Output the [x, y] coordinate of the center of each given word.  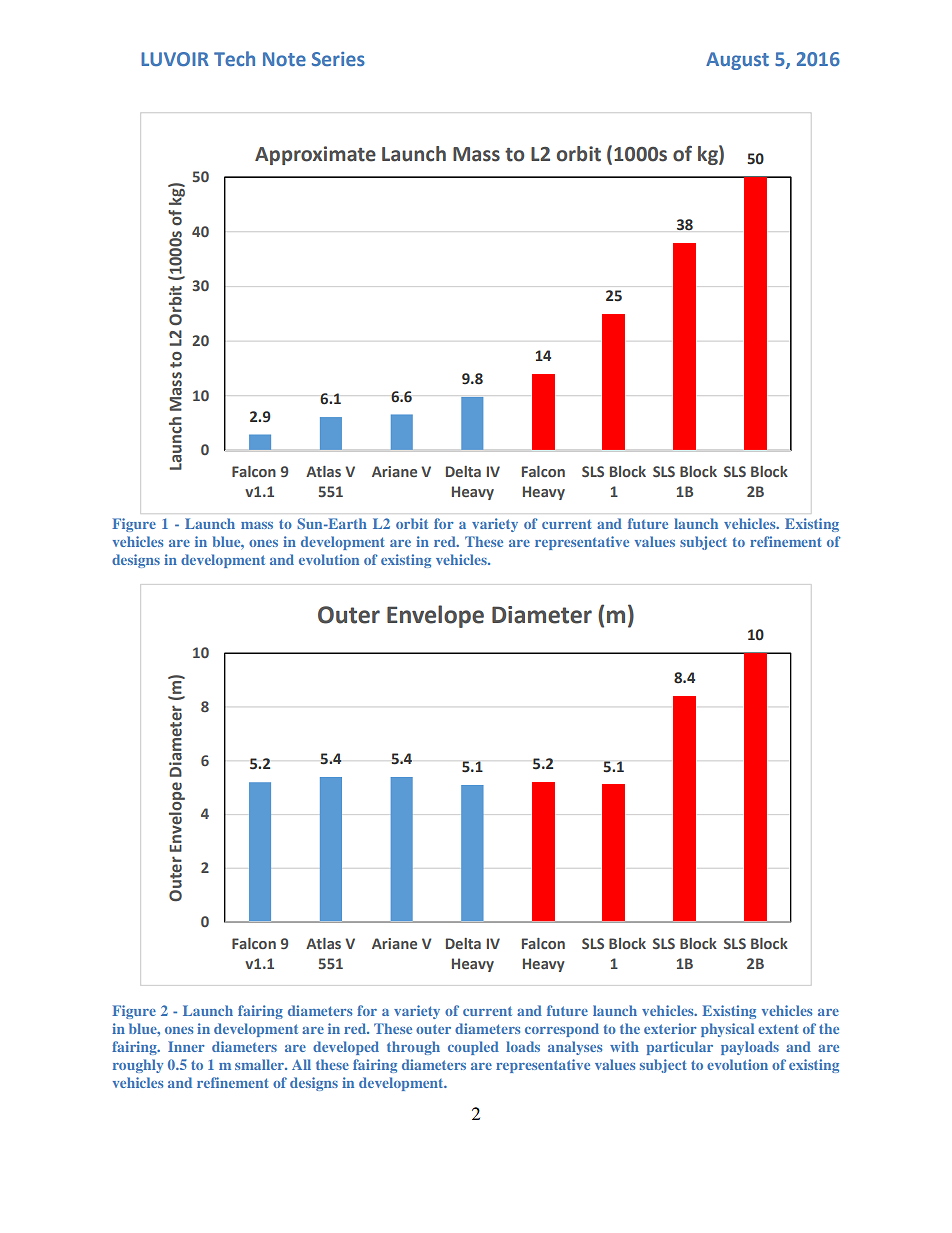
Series [338, 59]
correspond [562, 1030]
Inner [186, 1046]
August [737, 61]
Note [284, 59]
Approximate [315, 155]
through [413, 1048]
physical [727, 1030]
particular [680, 1048]
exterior [670, 1028]
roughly [138, 1066]
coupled [473, 1048]
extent [778, 1029]
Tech [234, 58]
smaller [260, 1064]
